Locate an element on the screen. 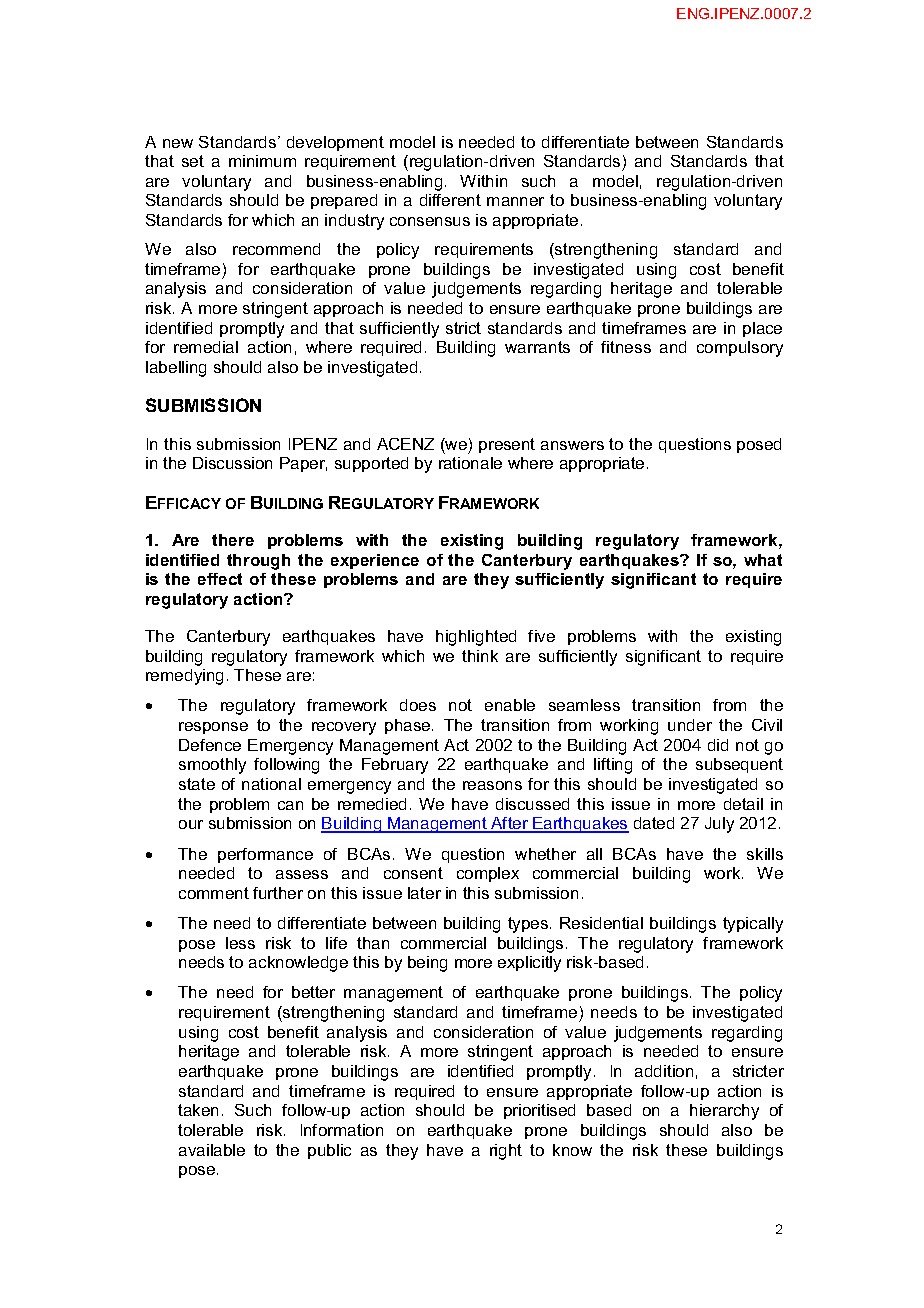 Image resolution: width=924 pixels, height=1308 pixels. place is located at coordinates (762, 329).
